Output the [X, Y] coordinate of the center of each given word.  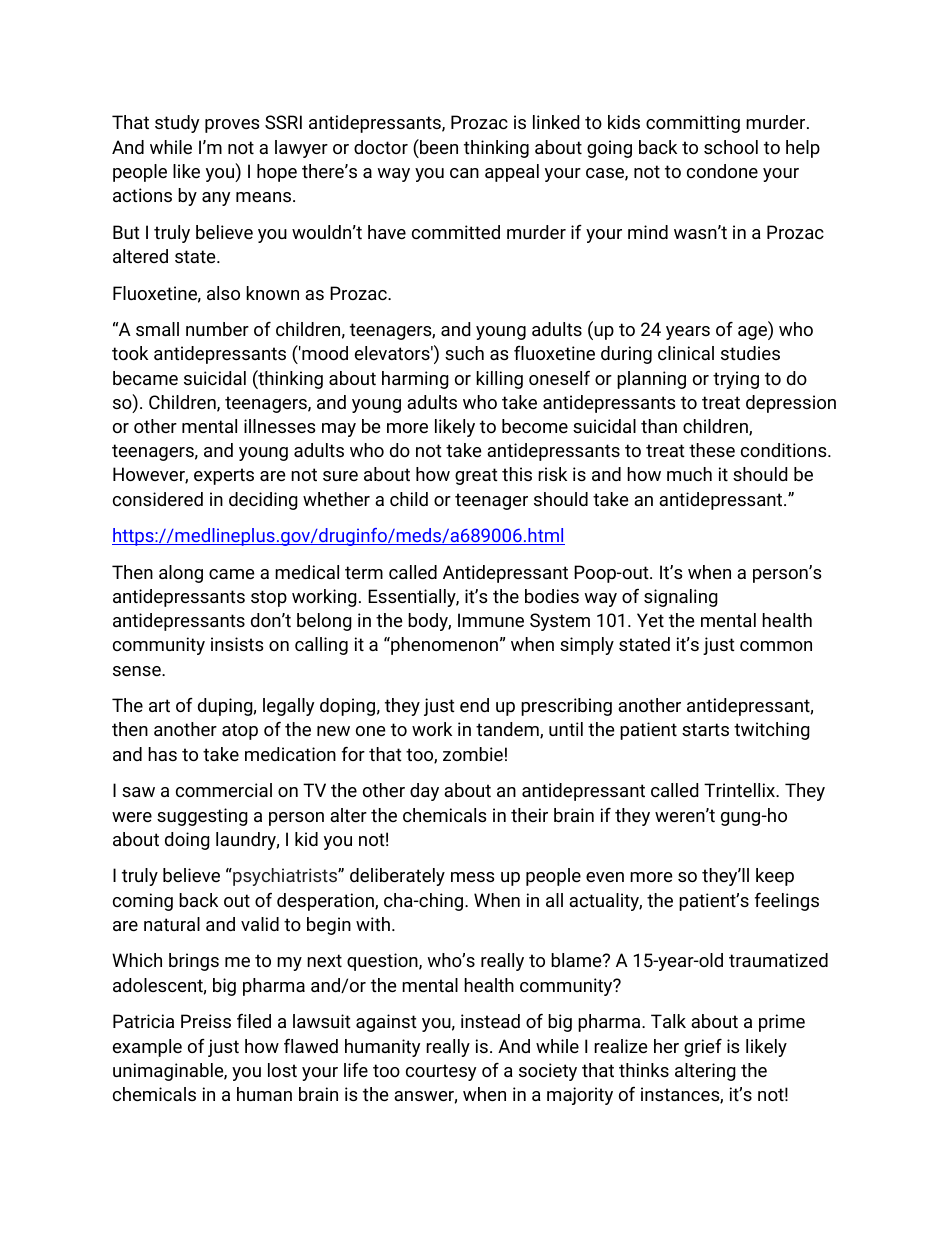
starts [705, 729]
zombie [473, 754]
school [731, 147]
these [712, 450]
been [438, 146]
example [147, 1048]
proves [232, 126]
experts [224, 476]
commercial [224, 790]
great [476, 476]
